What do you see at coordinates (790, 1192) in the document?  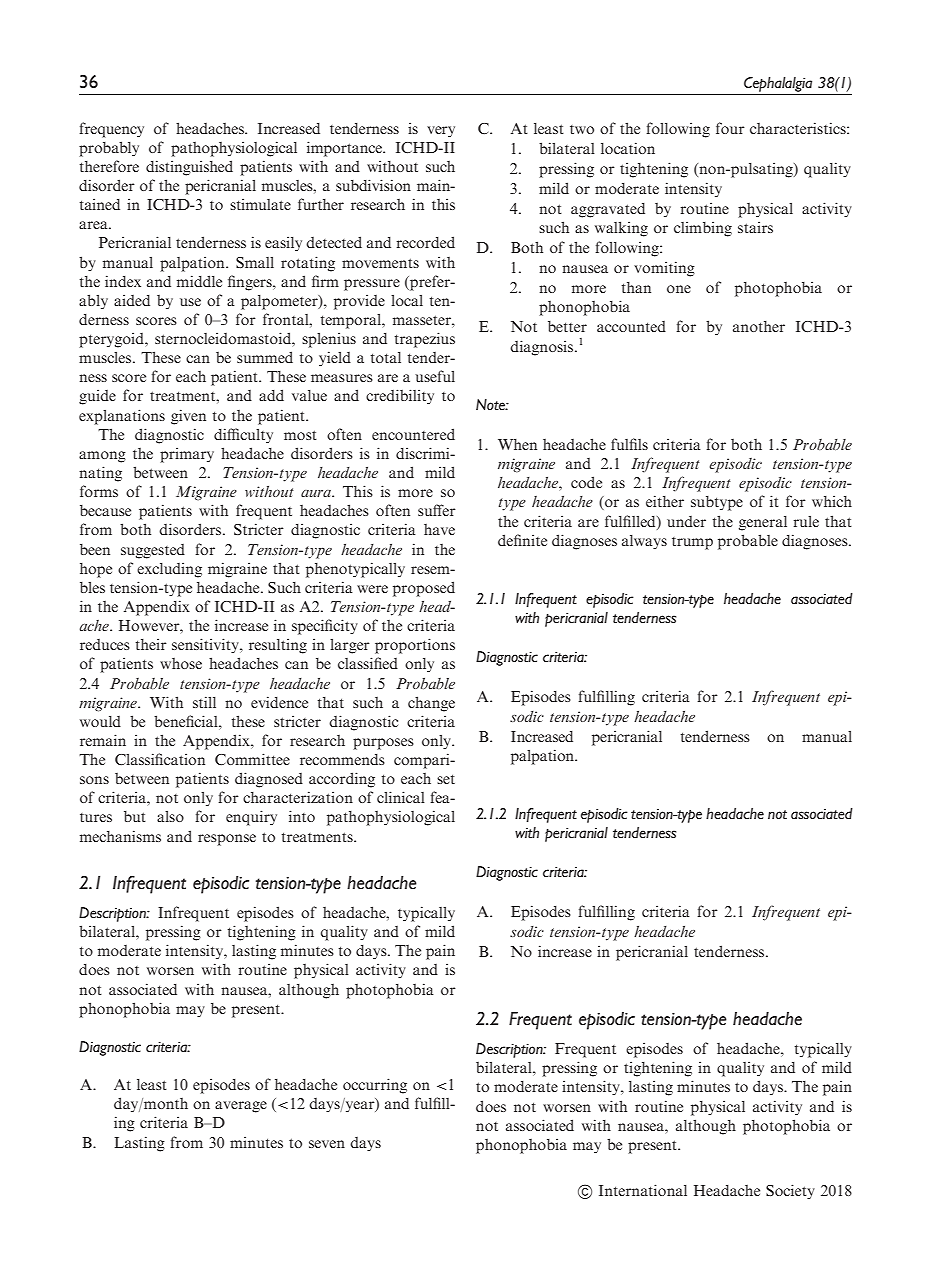 I see `Society` at bounding box center [790, 1192].
